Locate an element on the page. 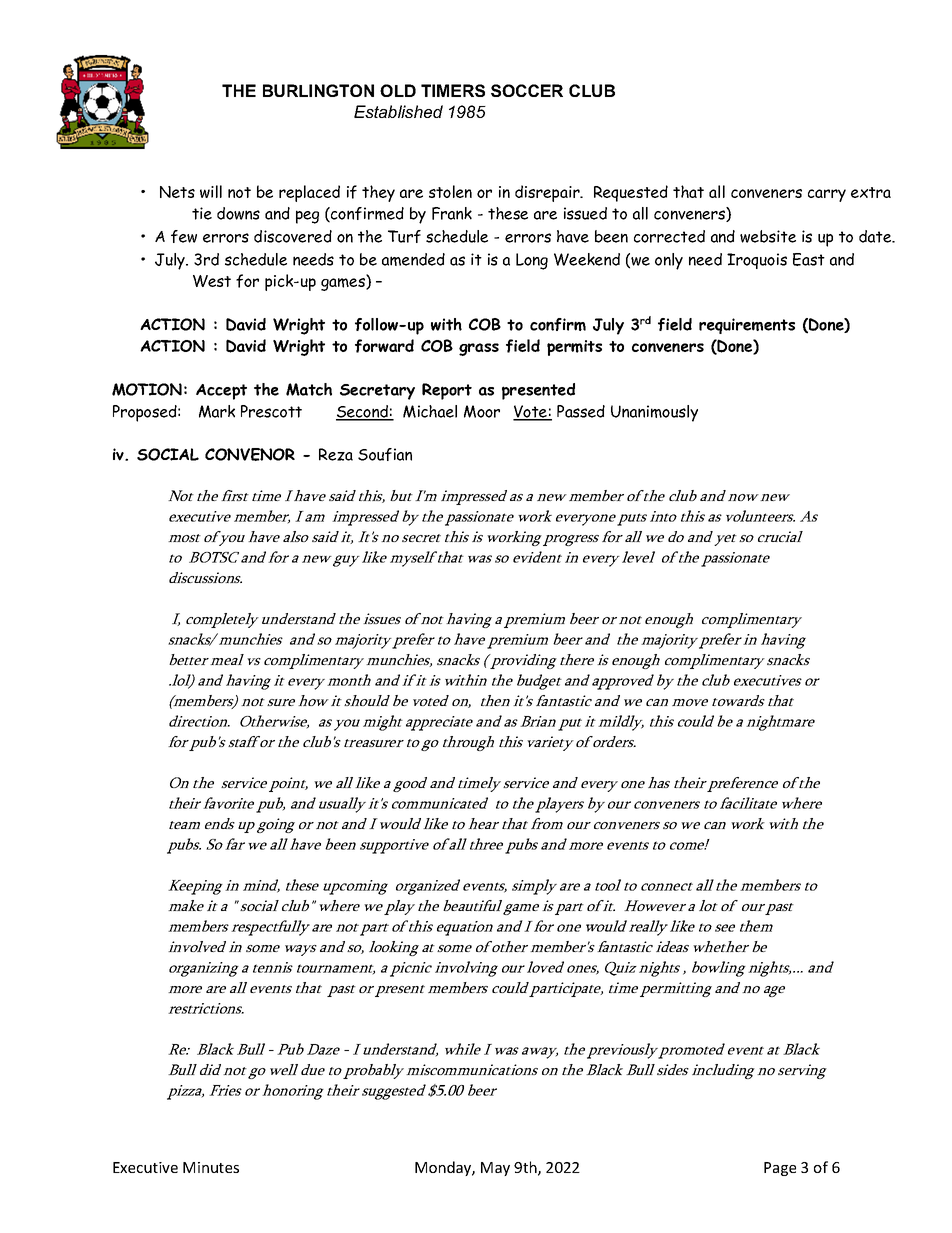  May is located at coordinates (495, 1169).
